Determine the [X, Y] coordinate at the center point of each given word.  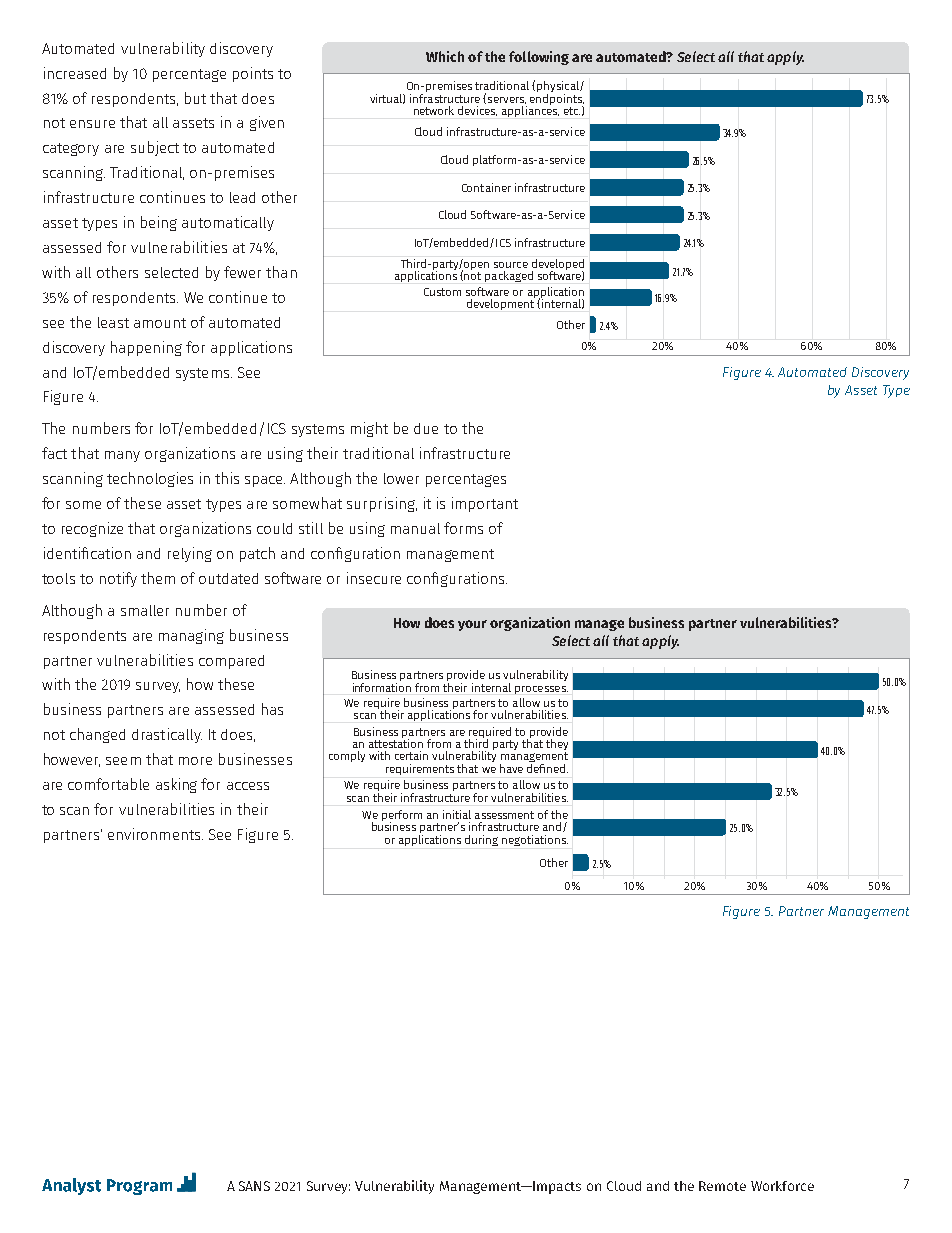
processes [541, 690]
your [472, 625]
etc [572, 111]
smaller [145, 610]
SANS [254, 1186]
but [195, 98]
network [434, 110]
